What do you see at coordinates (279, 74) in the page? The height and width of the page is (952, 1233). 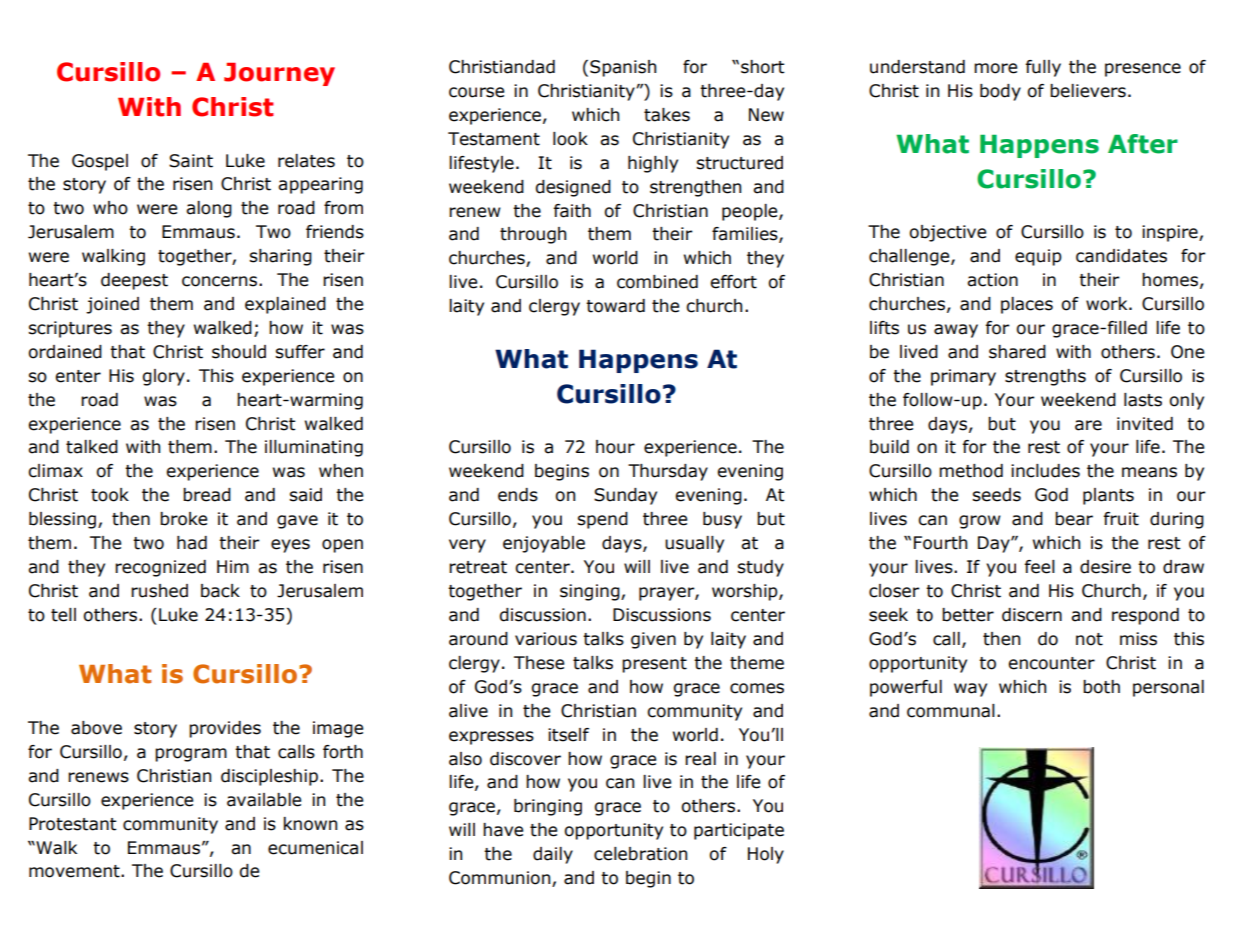 I see `Journey` at bounding box center [279, 74].
